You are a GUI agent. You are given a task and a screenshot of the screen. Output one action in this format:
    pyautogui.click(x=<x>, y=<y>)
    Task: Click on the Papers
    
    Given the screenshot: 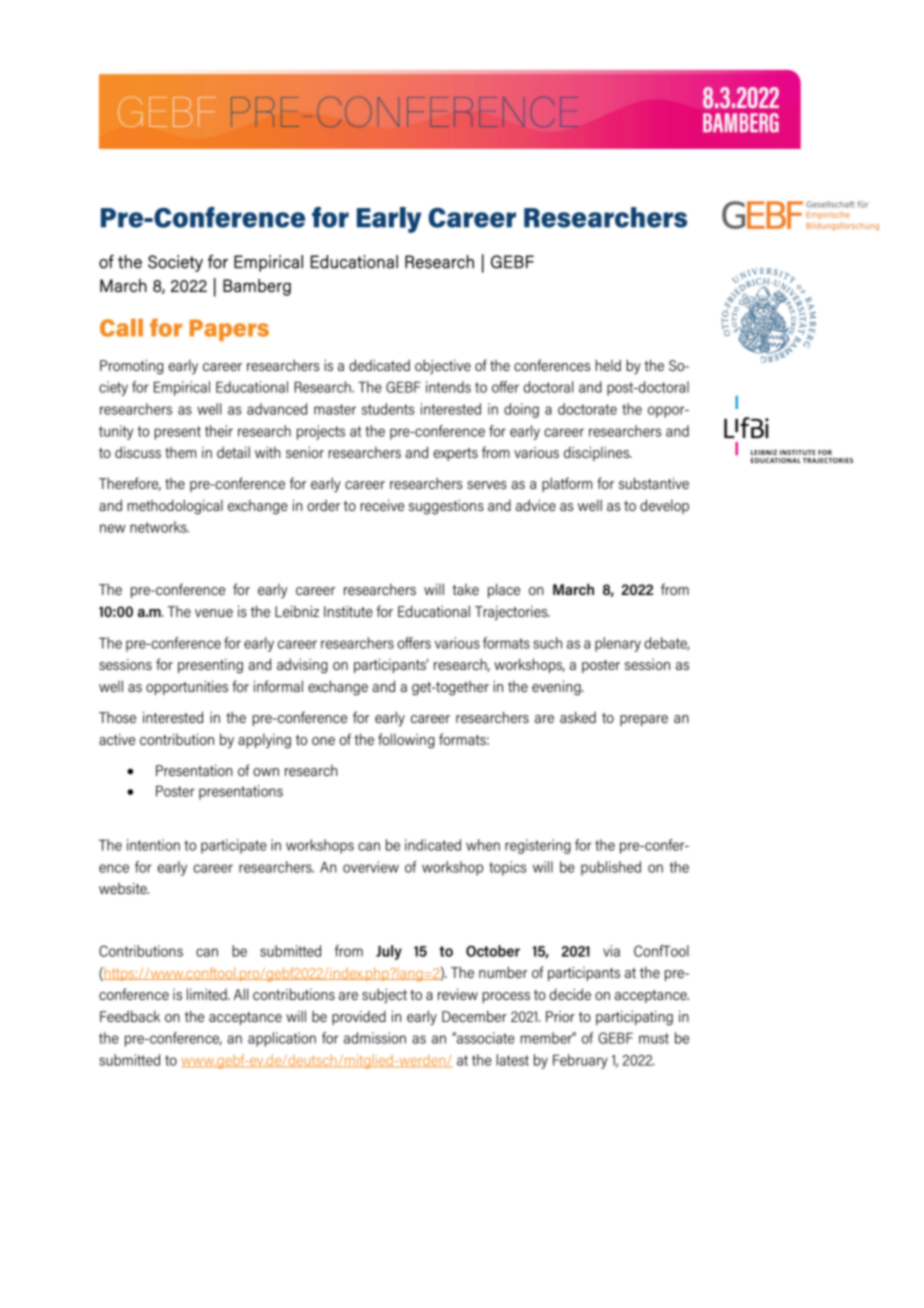 What is the action you would take?
    pyautogui.click(x=229, y=330)
